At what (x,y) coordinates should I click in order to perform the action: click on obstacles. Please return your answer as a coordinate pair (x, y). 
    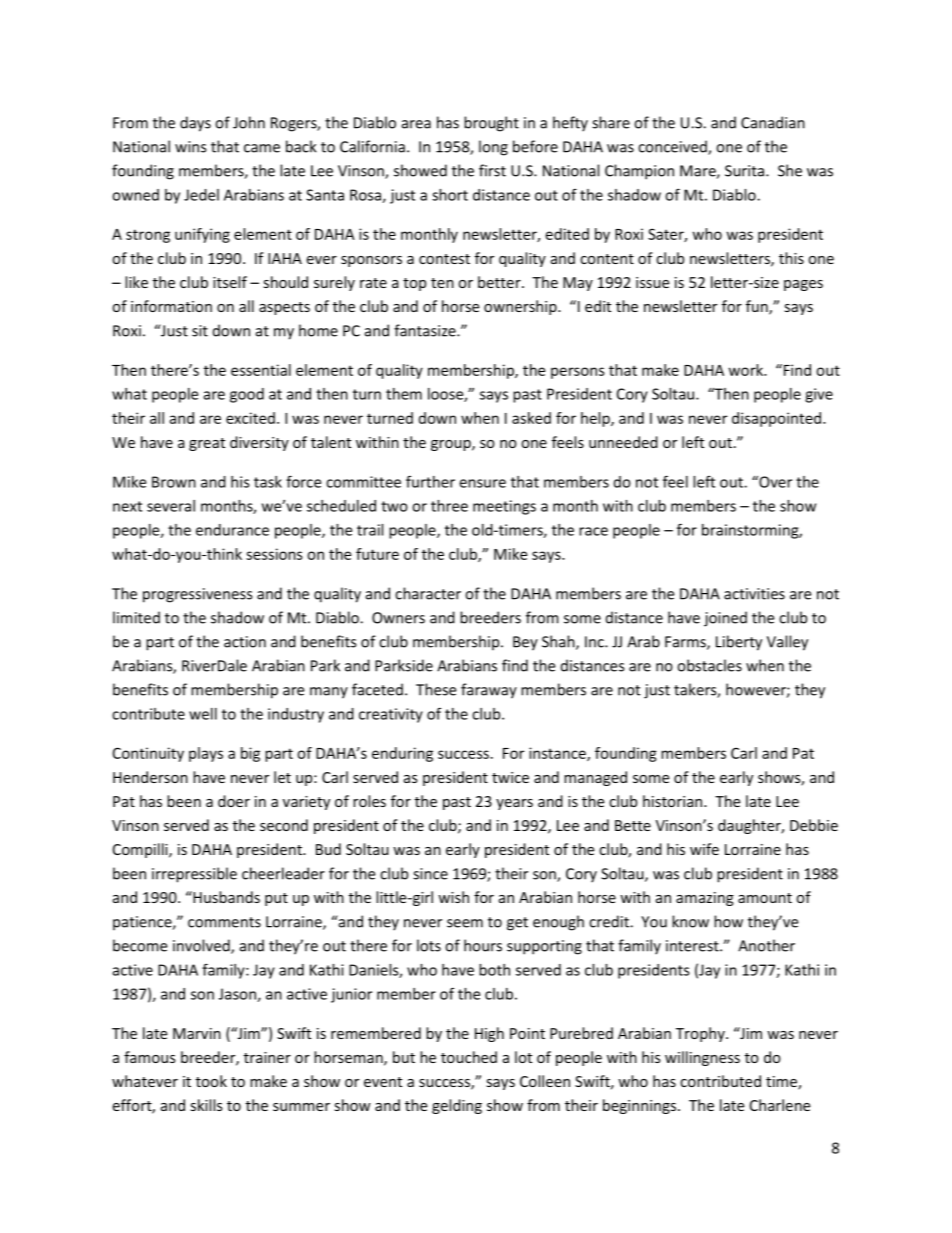
    Looking at the image, I should click on (709, 665).
